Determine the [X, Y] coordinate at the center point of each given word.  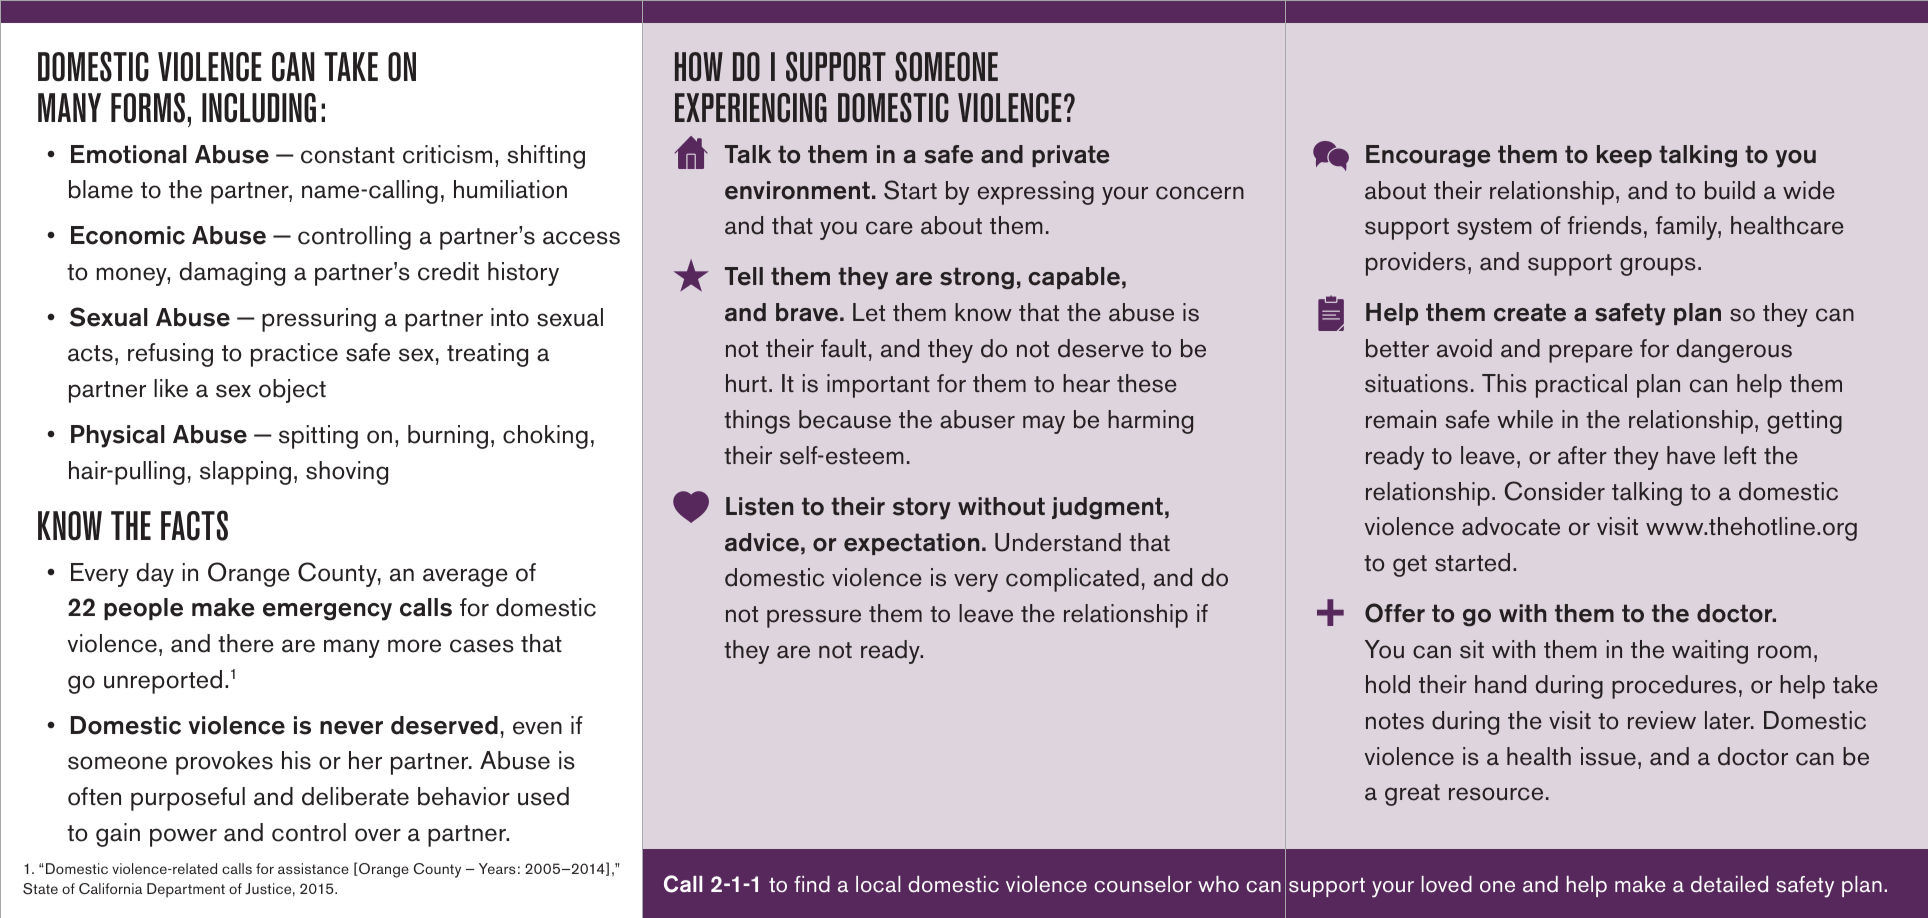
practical [1581, 386]
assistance [313, 868]
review [1662, 720]
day [155, 575]
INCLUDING [259, 108]
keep [1624, 156]
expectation [911, 544]
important [878, 386]
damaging [232, 274]
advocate [1511, 526]
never [351, 728]
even [537, 728]
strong [977, 278]
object [292, 391]
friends [1605, 225]
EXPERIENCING [751, 108]
